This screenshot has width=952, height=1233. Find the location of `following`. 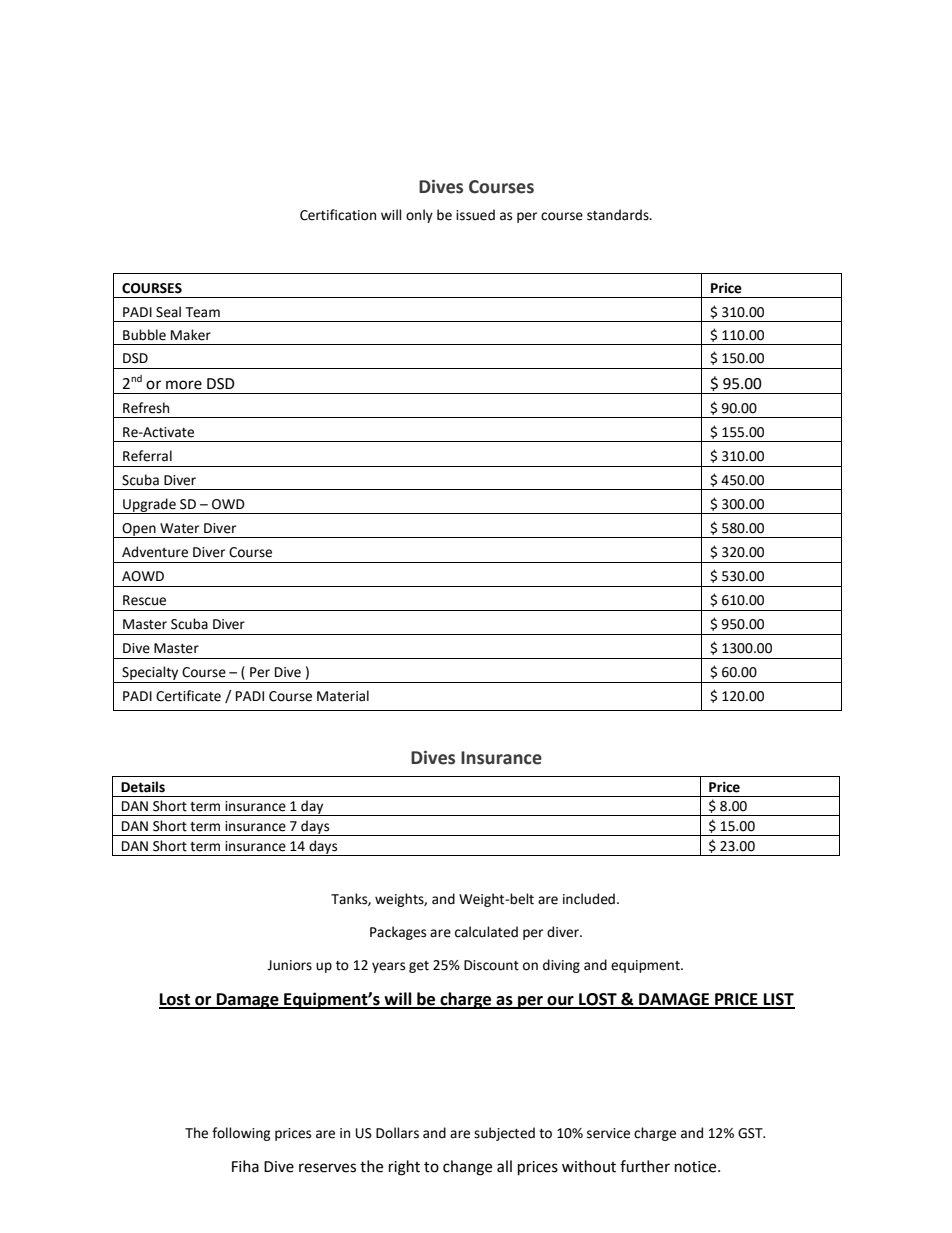

following is located at coordinates (241, 1134).
